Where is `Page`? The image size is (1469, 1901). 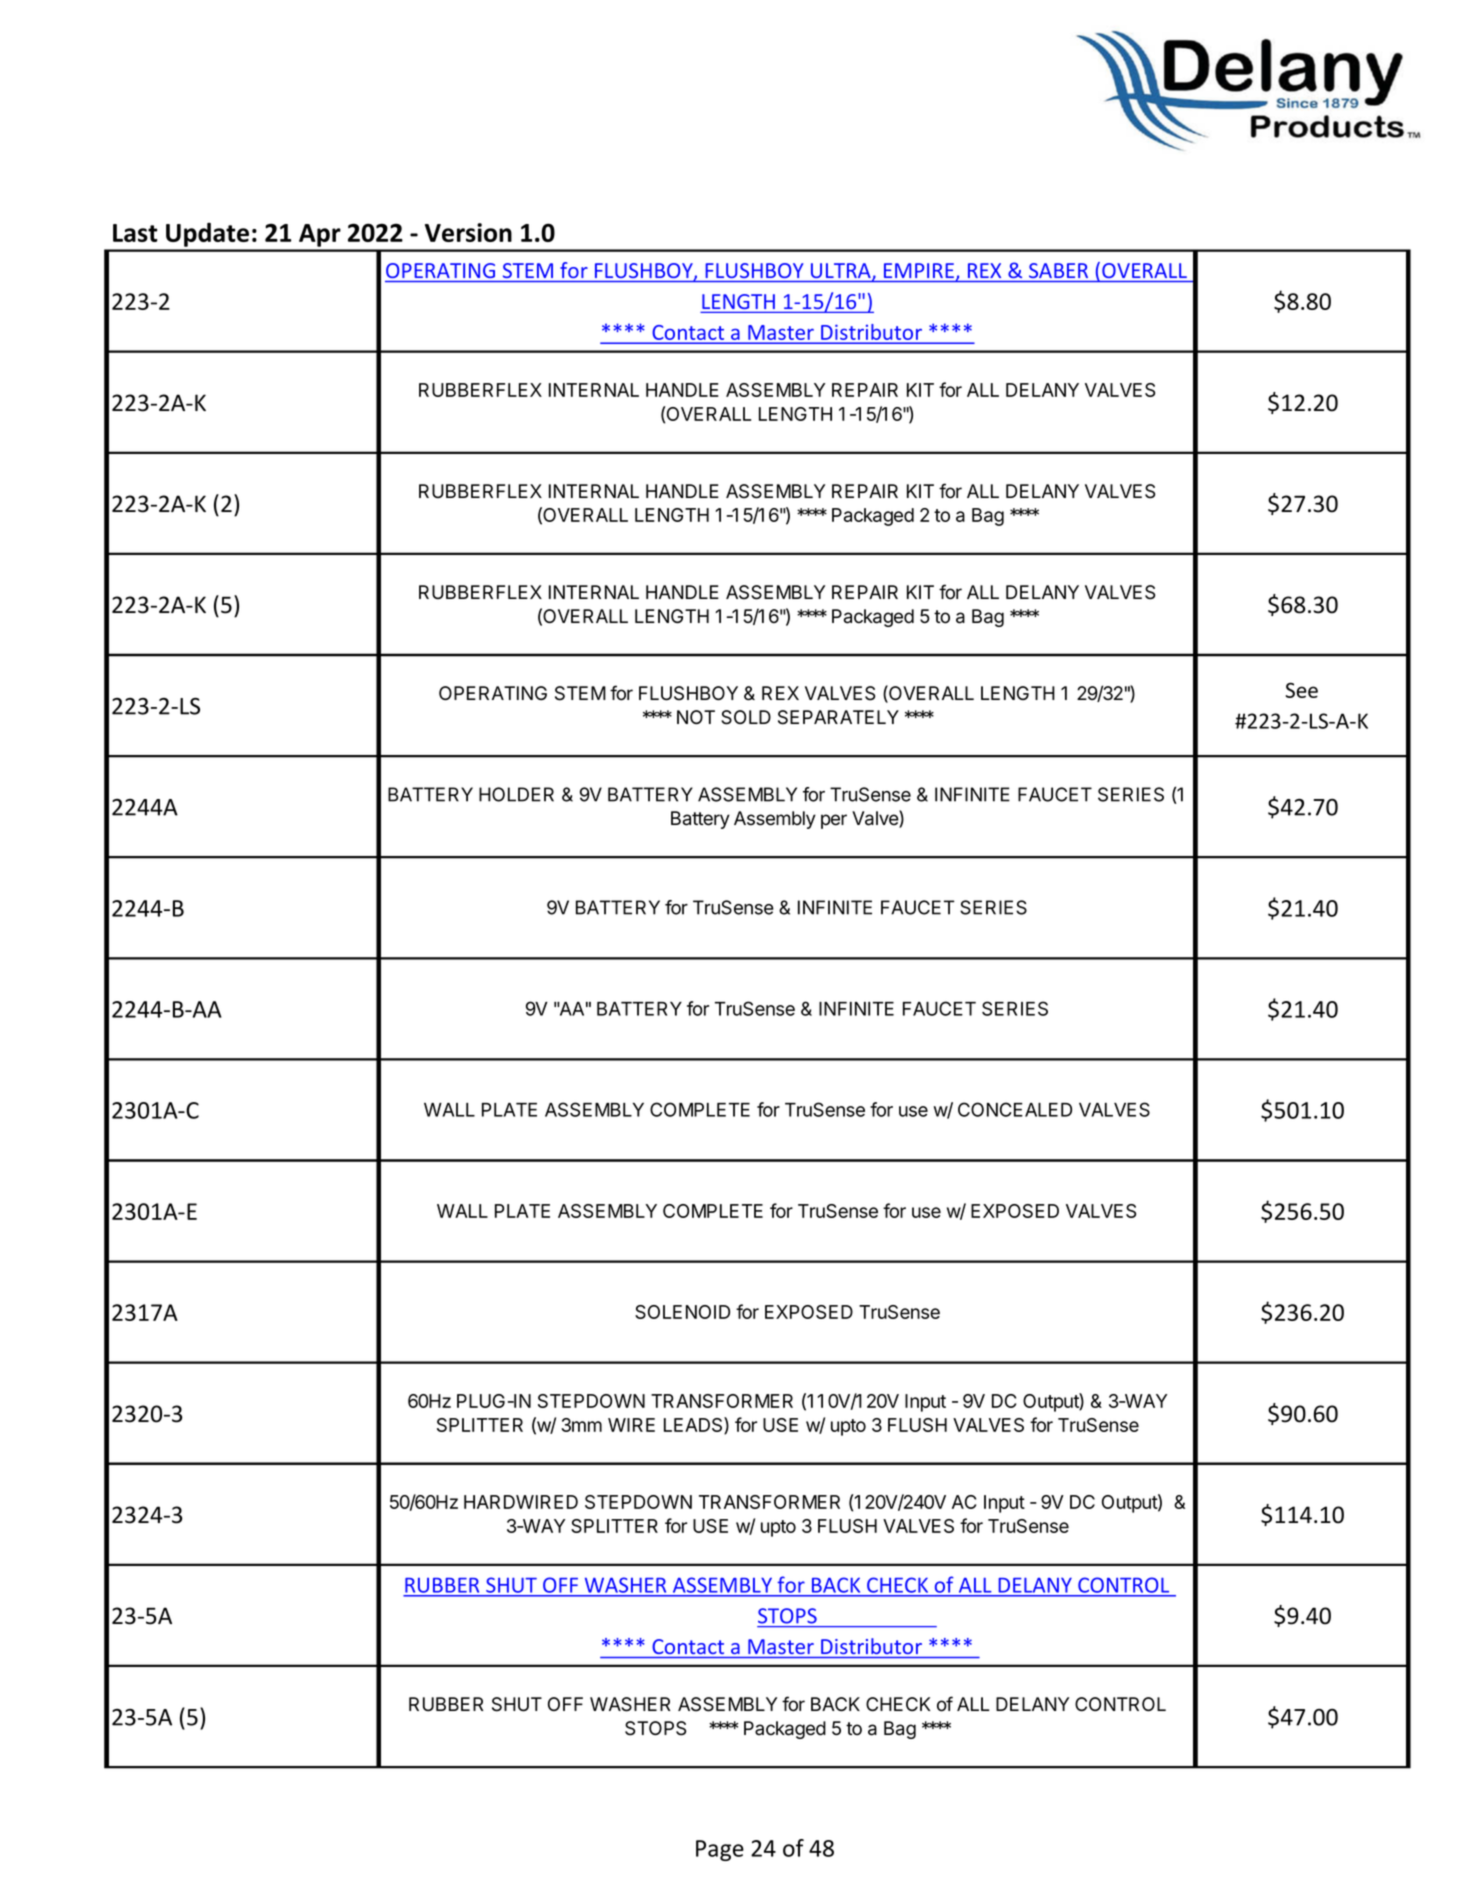 Page is located at coordinates (720, 1850).
